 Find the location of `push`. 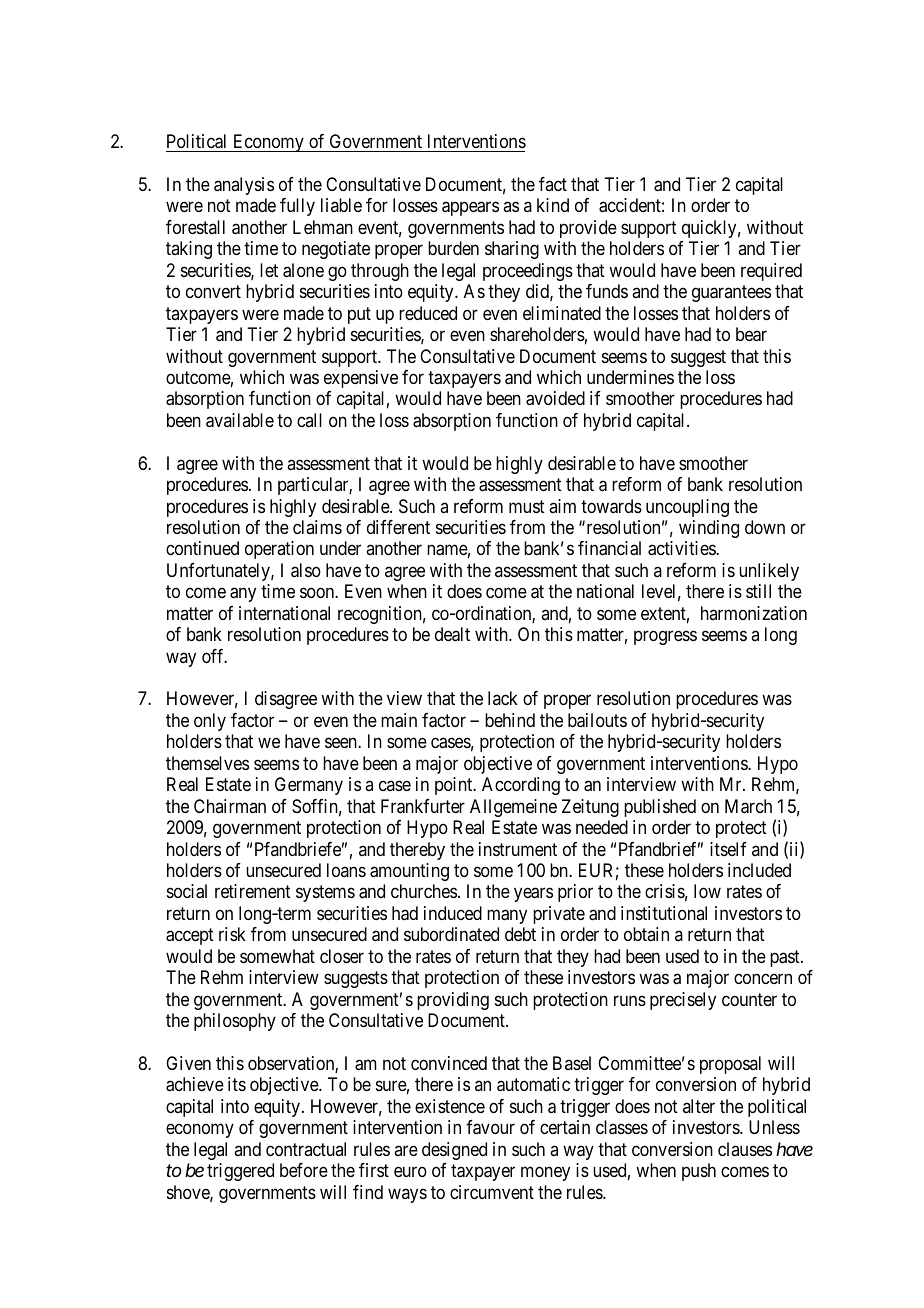

push is located at coordinates (699, 1172).
